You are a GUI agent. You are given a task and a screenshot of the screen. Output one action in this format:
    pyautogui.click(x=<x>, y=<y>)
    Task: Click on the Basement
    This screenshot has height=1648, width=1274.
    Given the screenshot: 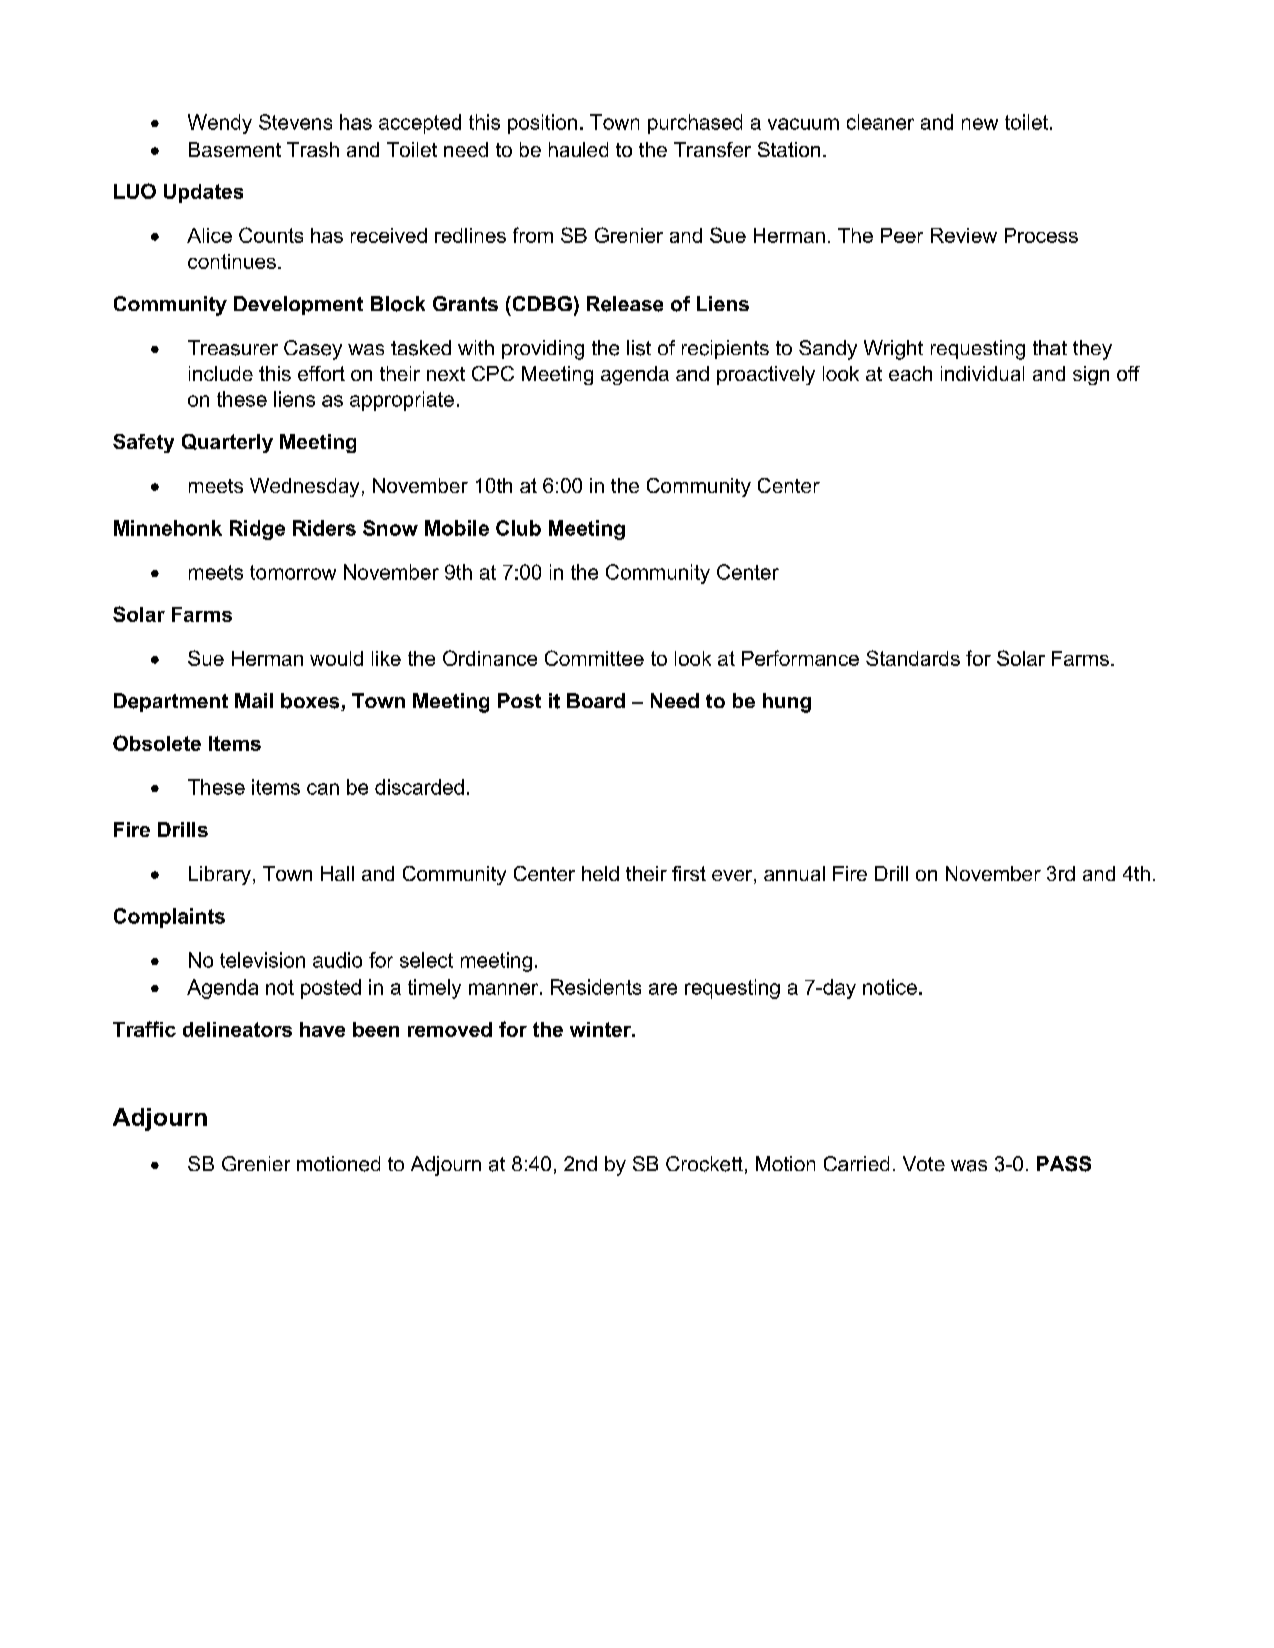 What is the action you would take?
    pyautogui.click(x=235, y=149)
